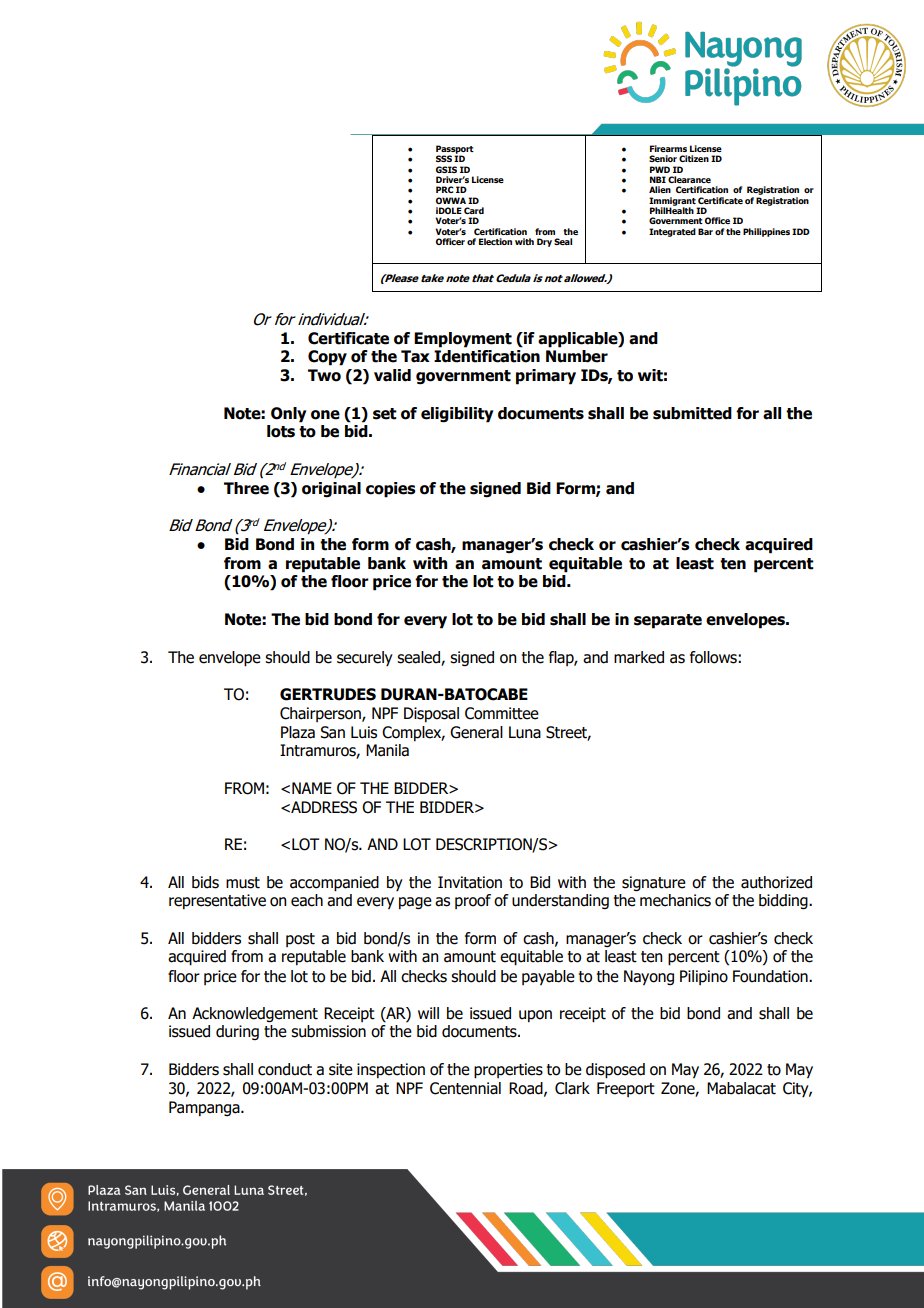 The width and height of the image is (924, 1308). What do you see at coordinates (312, 788) in the image?
I see `NAME` at bounding box center [312, 788].
